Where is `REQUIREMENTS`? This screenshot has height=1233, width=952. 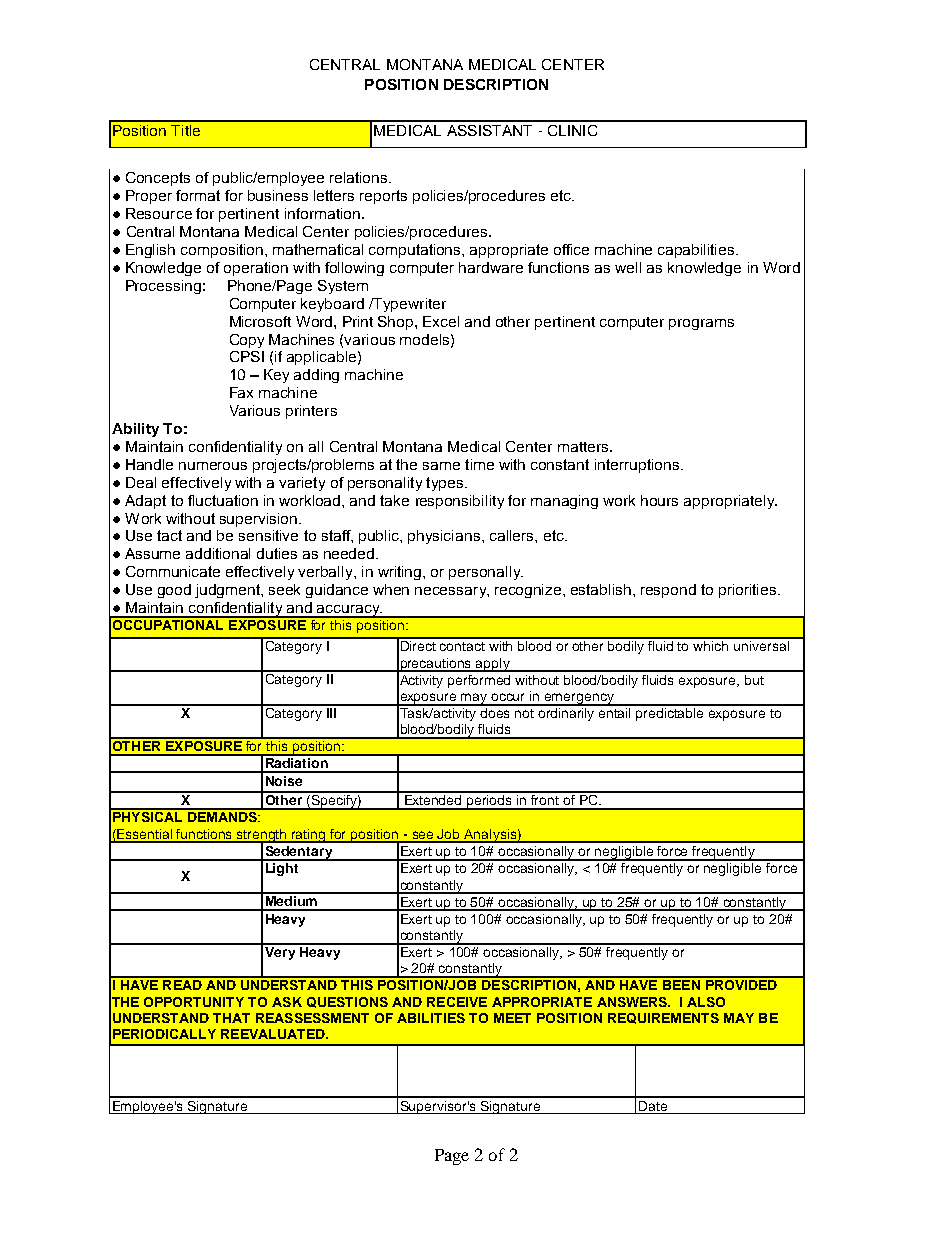 REQUIREMENTS is located at coordinates (663, 1018).
